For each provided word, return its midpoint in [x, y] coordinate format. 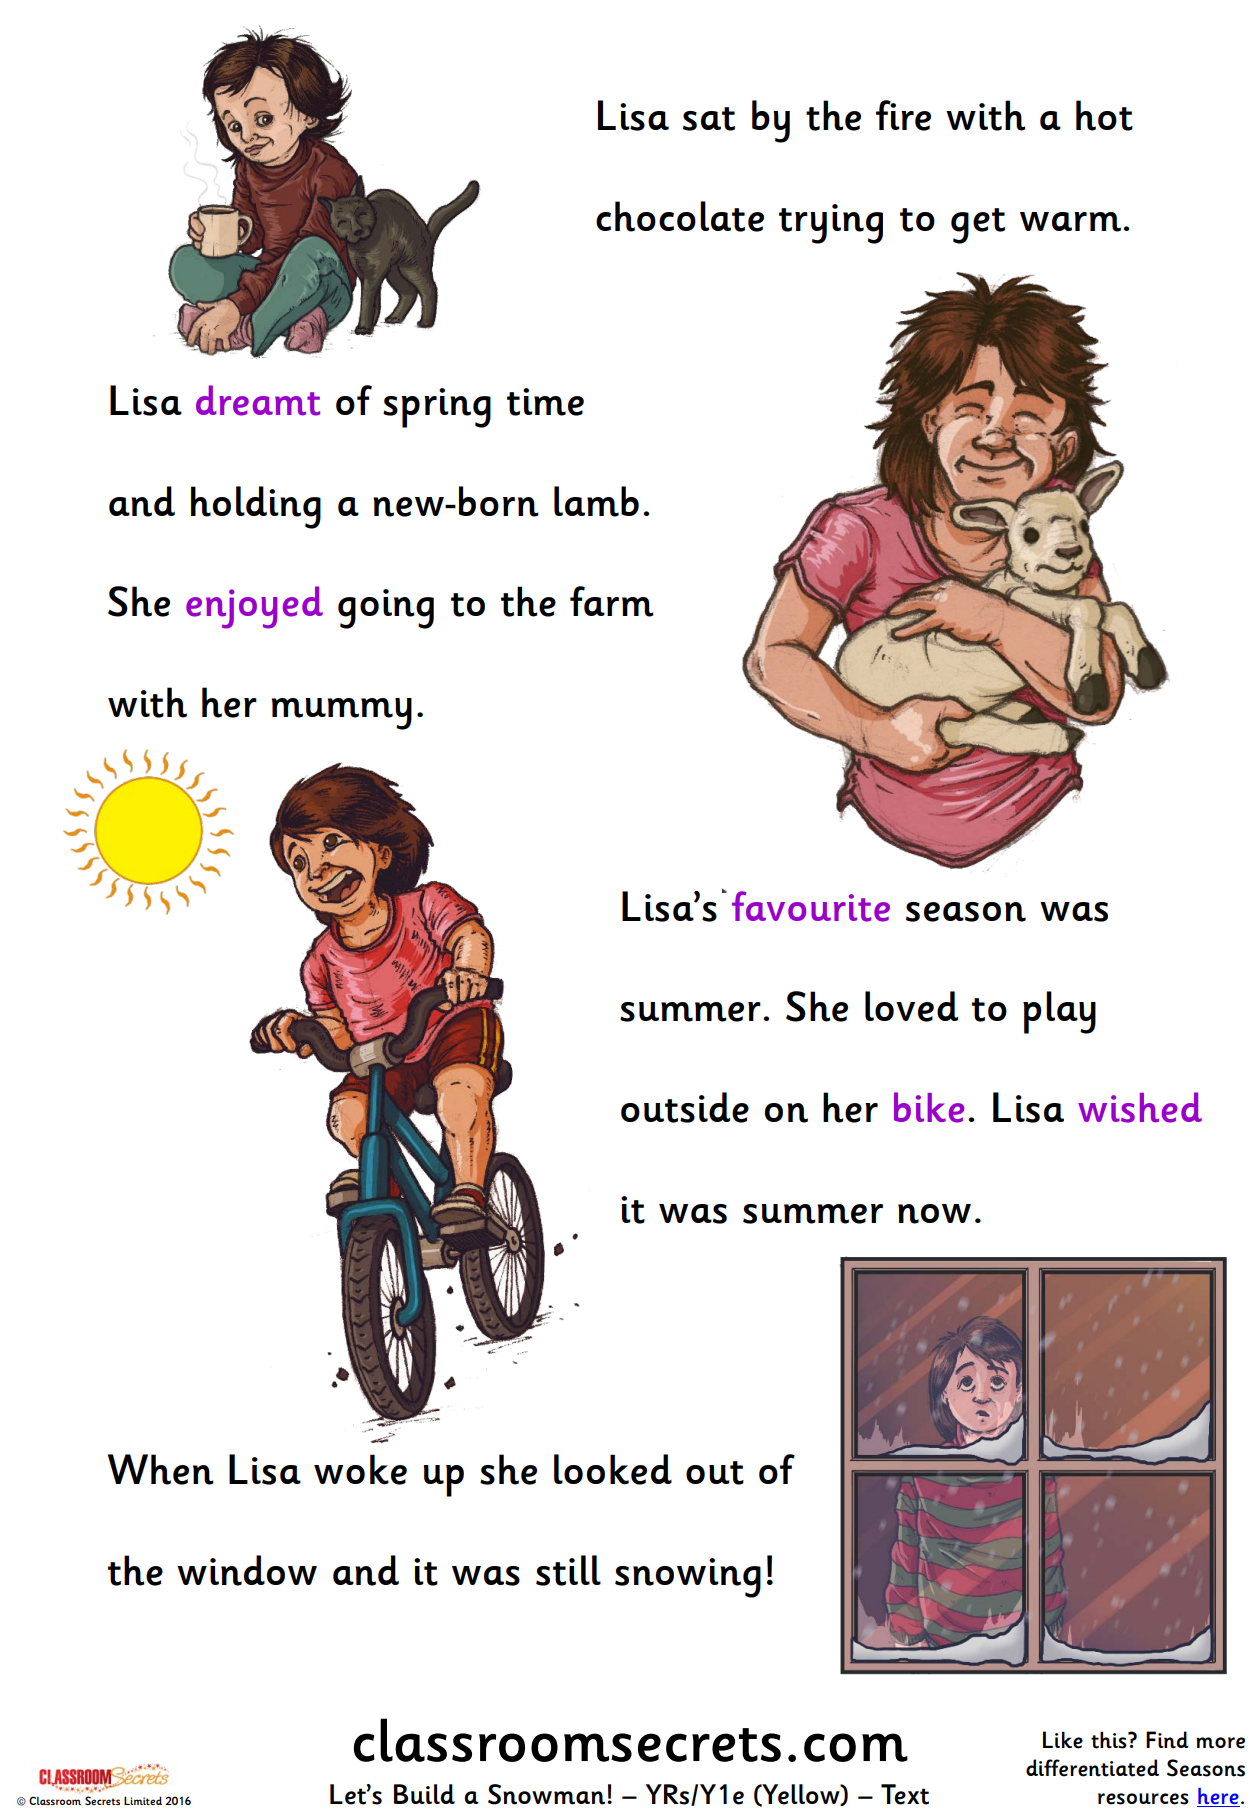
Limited [143, 1800]
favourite [811, 906]
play [1059, 1012]
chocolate [680, 216]
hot [1104, 115]
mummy [341, 714]
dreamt [258, 400]
